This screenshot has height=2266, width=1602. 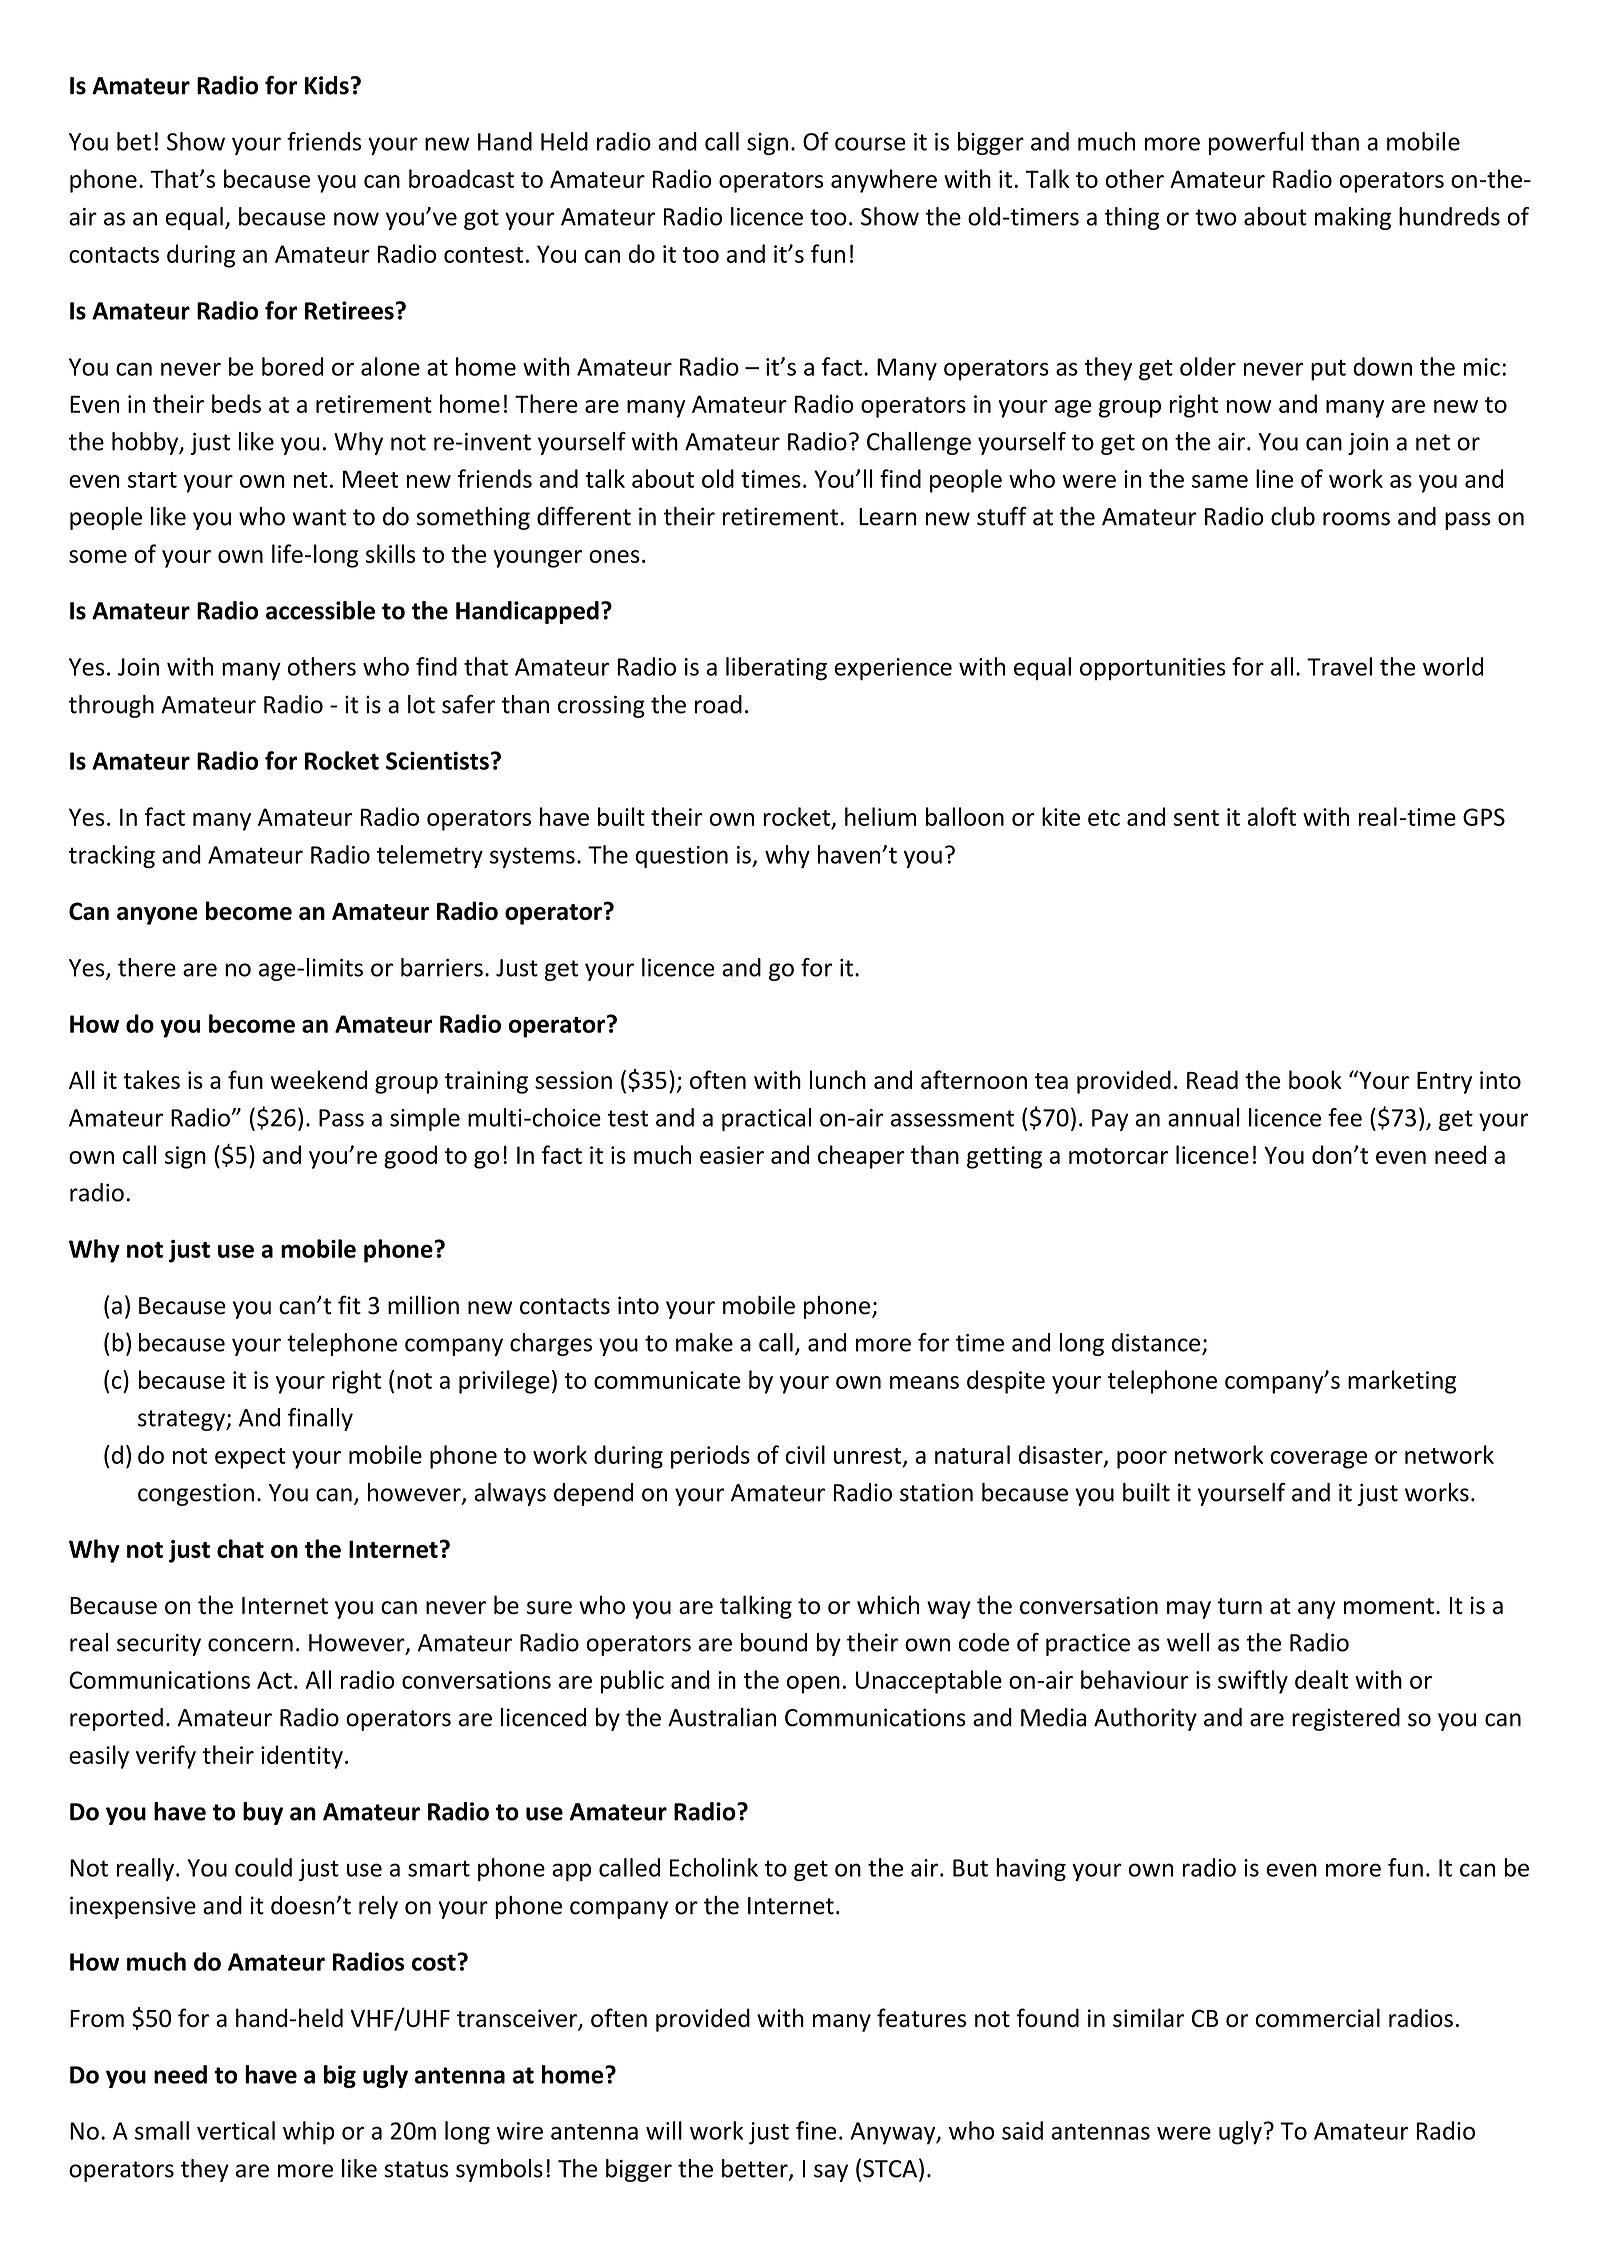 I want to click on vertical, so click(x=236, y=2130).
